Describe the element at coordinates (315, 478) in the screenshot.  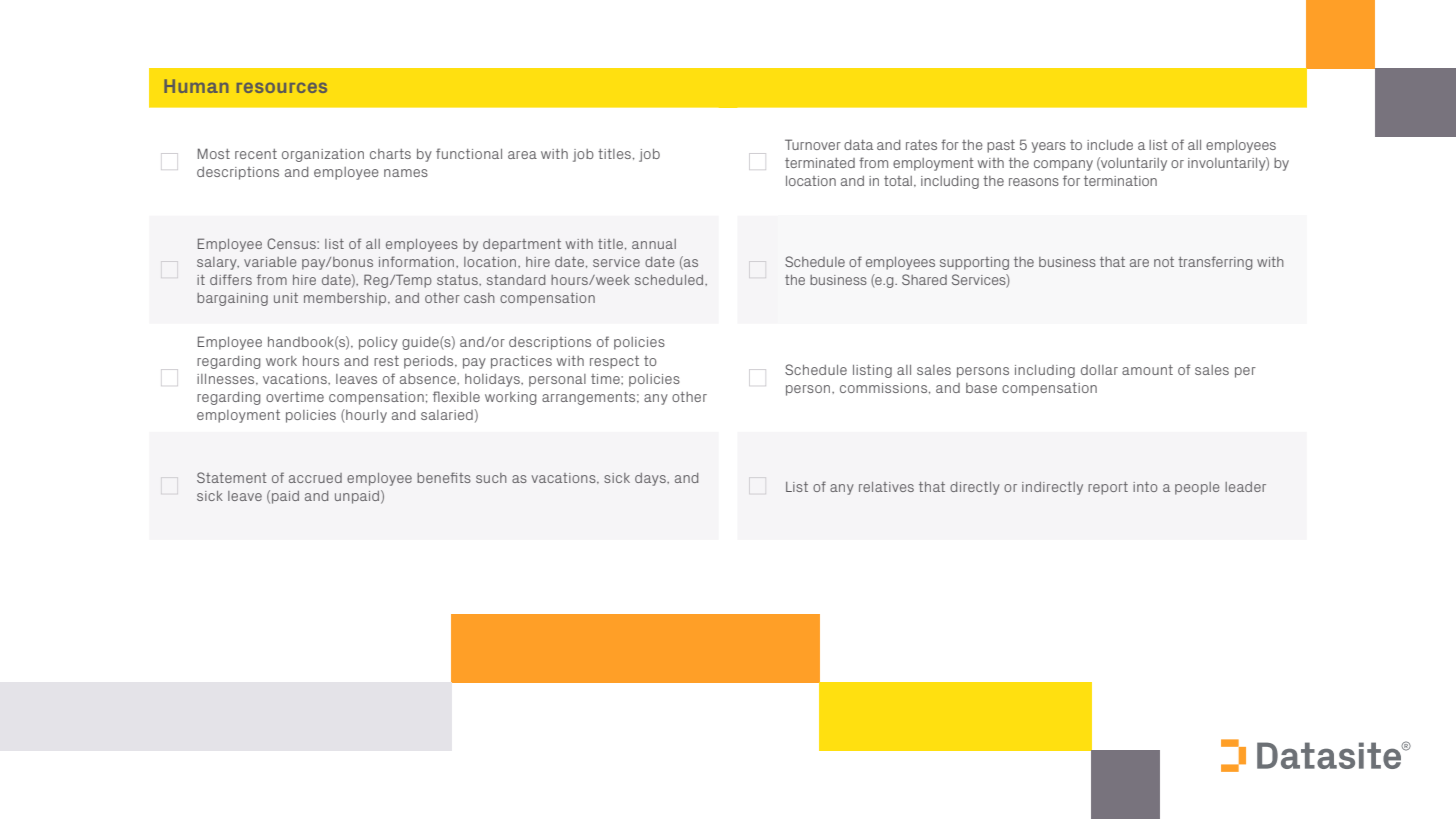
I see `accrued` at that location.
